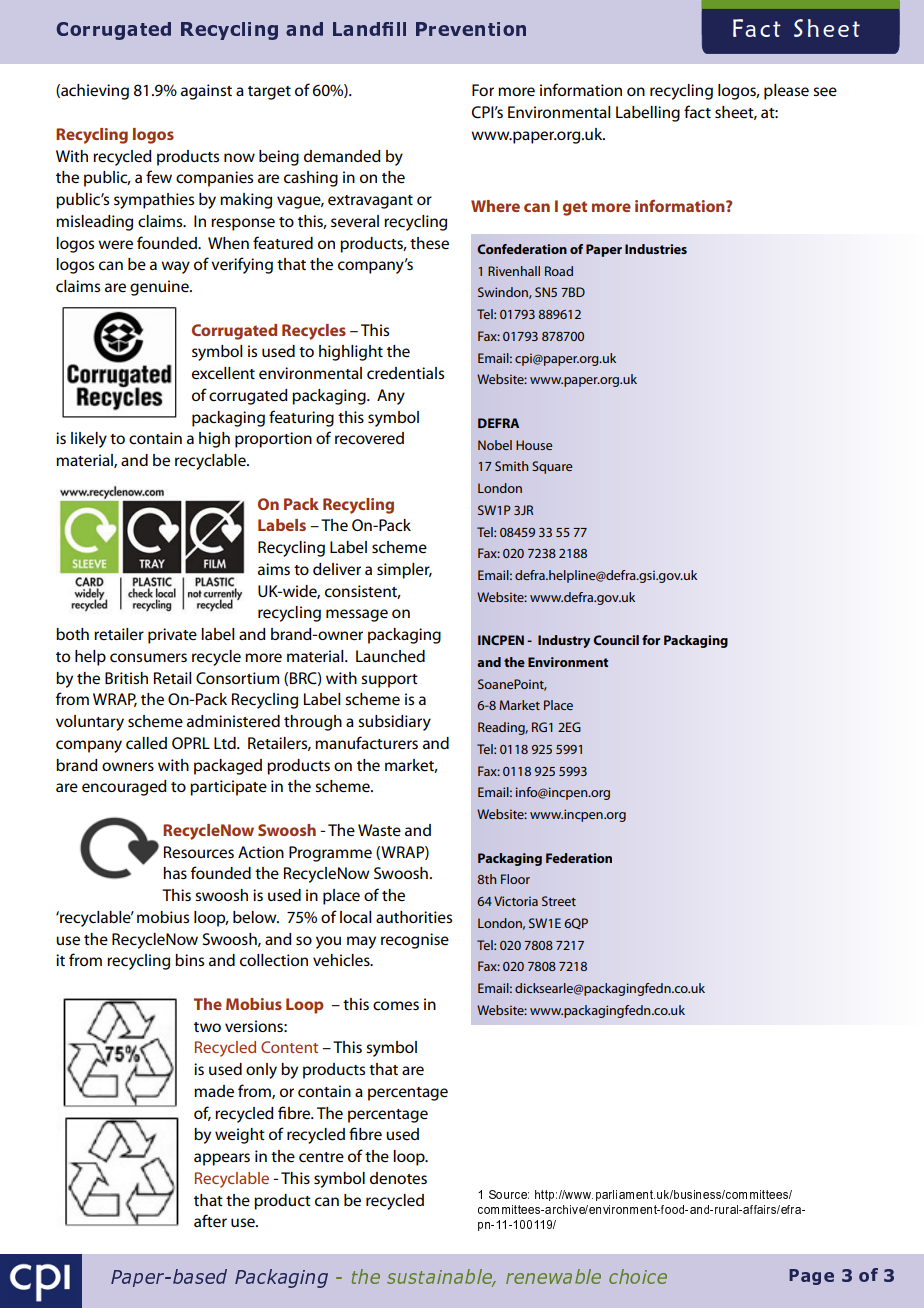  I want to click on Council, so click(616, 640).
